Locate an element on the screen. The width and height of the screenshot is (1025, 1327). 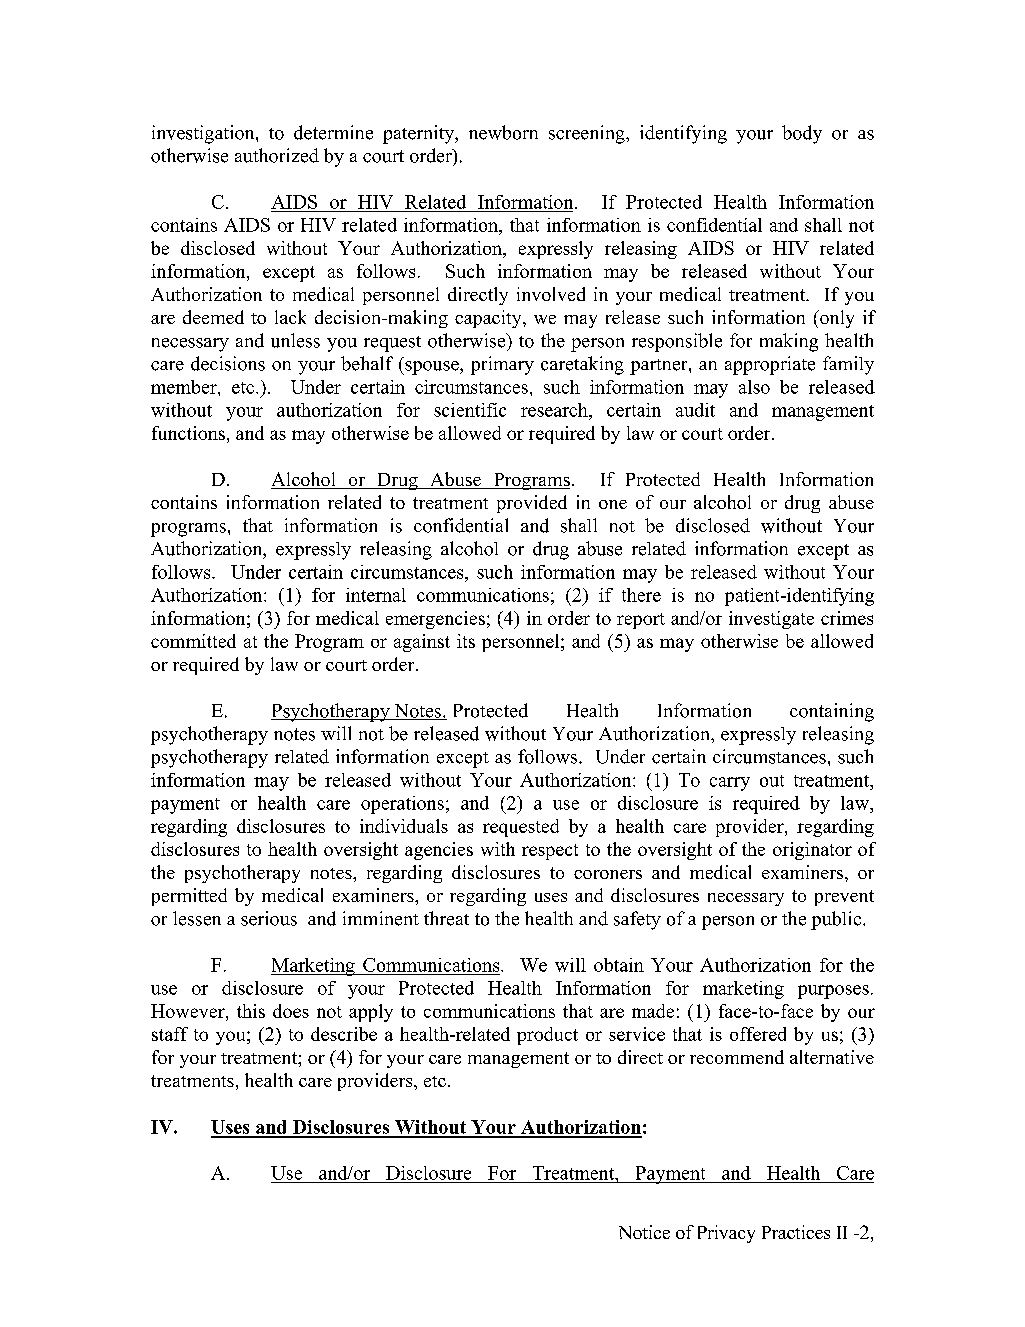
Practices is located at coordinates (796, 1232).
